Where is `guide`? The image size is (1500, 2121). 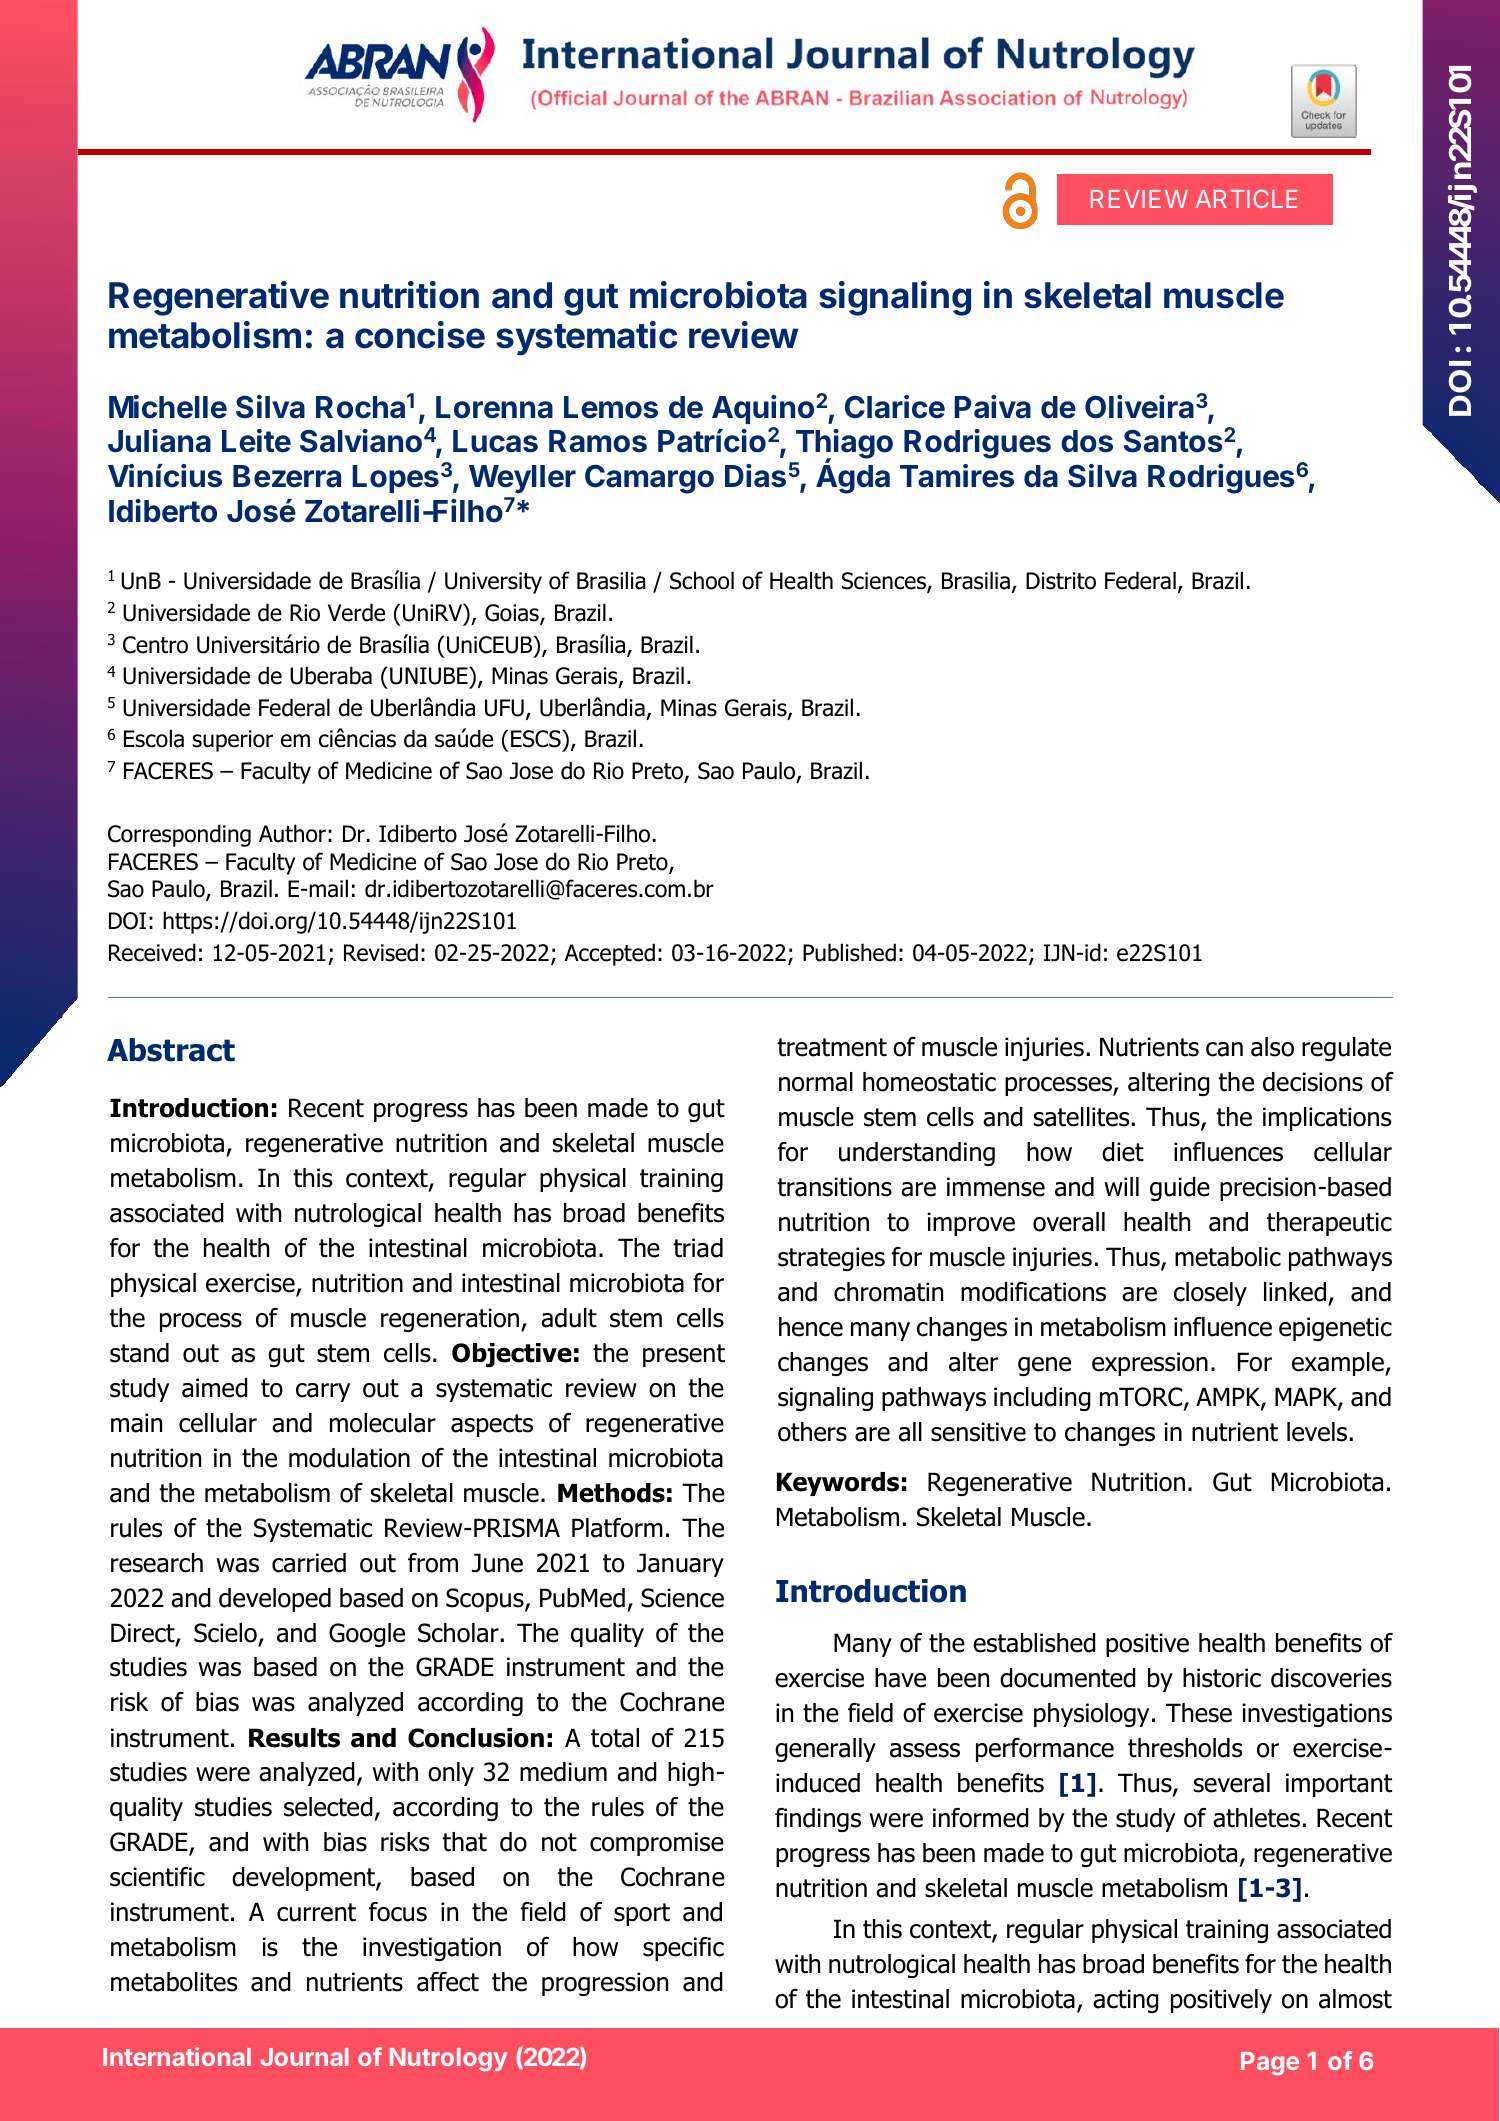 guide is located at coordinates (1180, 1189).
